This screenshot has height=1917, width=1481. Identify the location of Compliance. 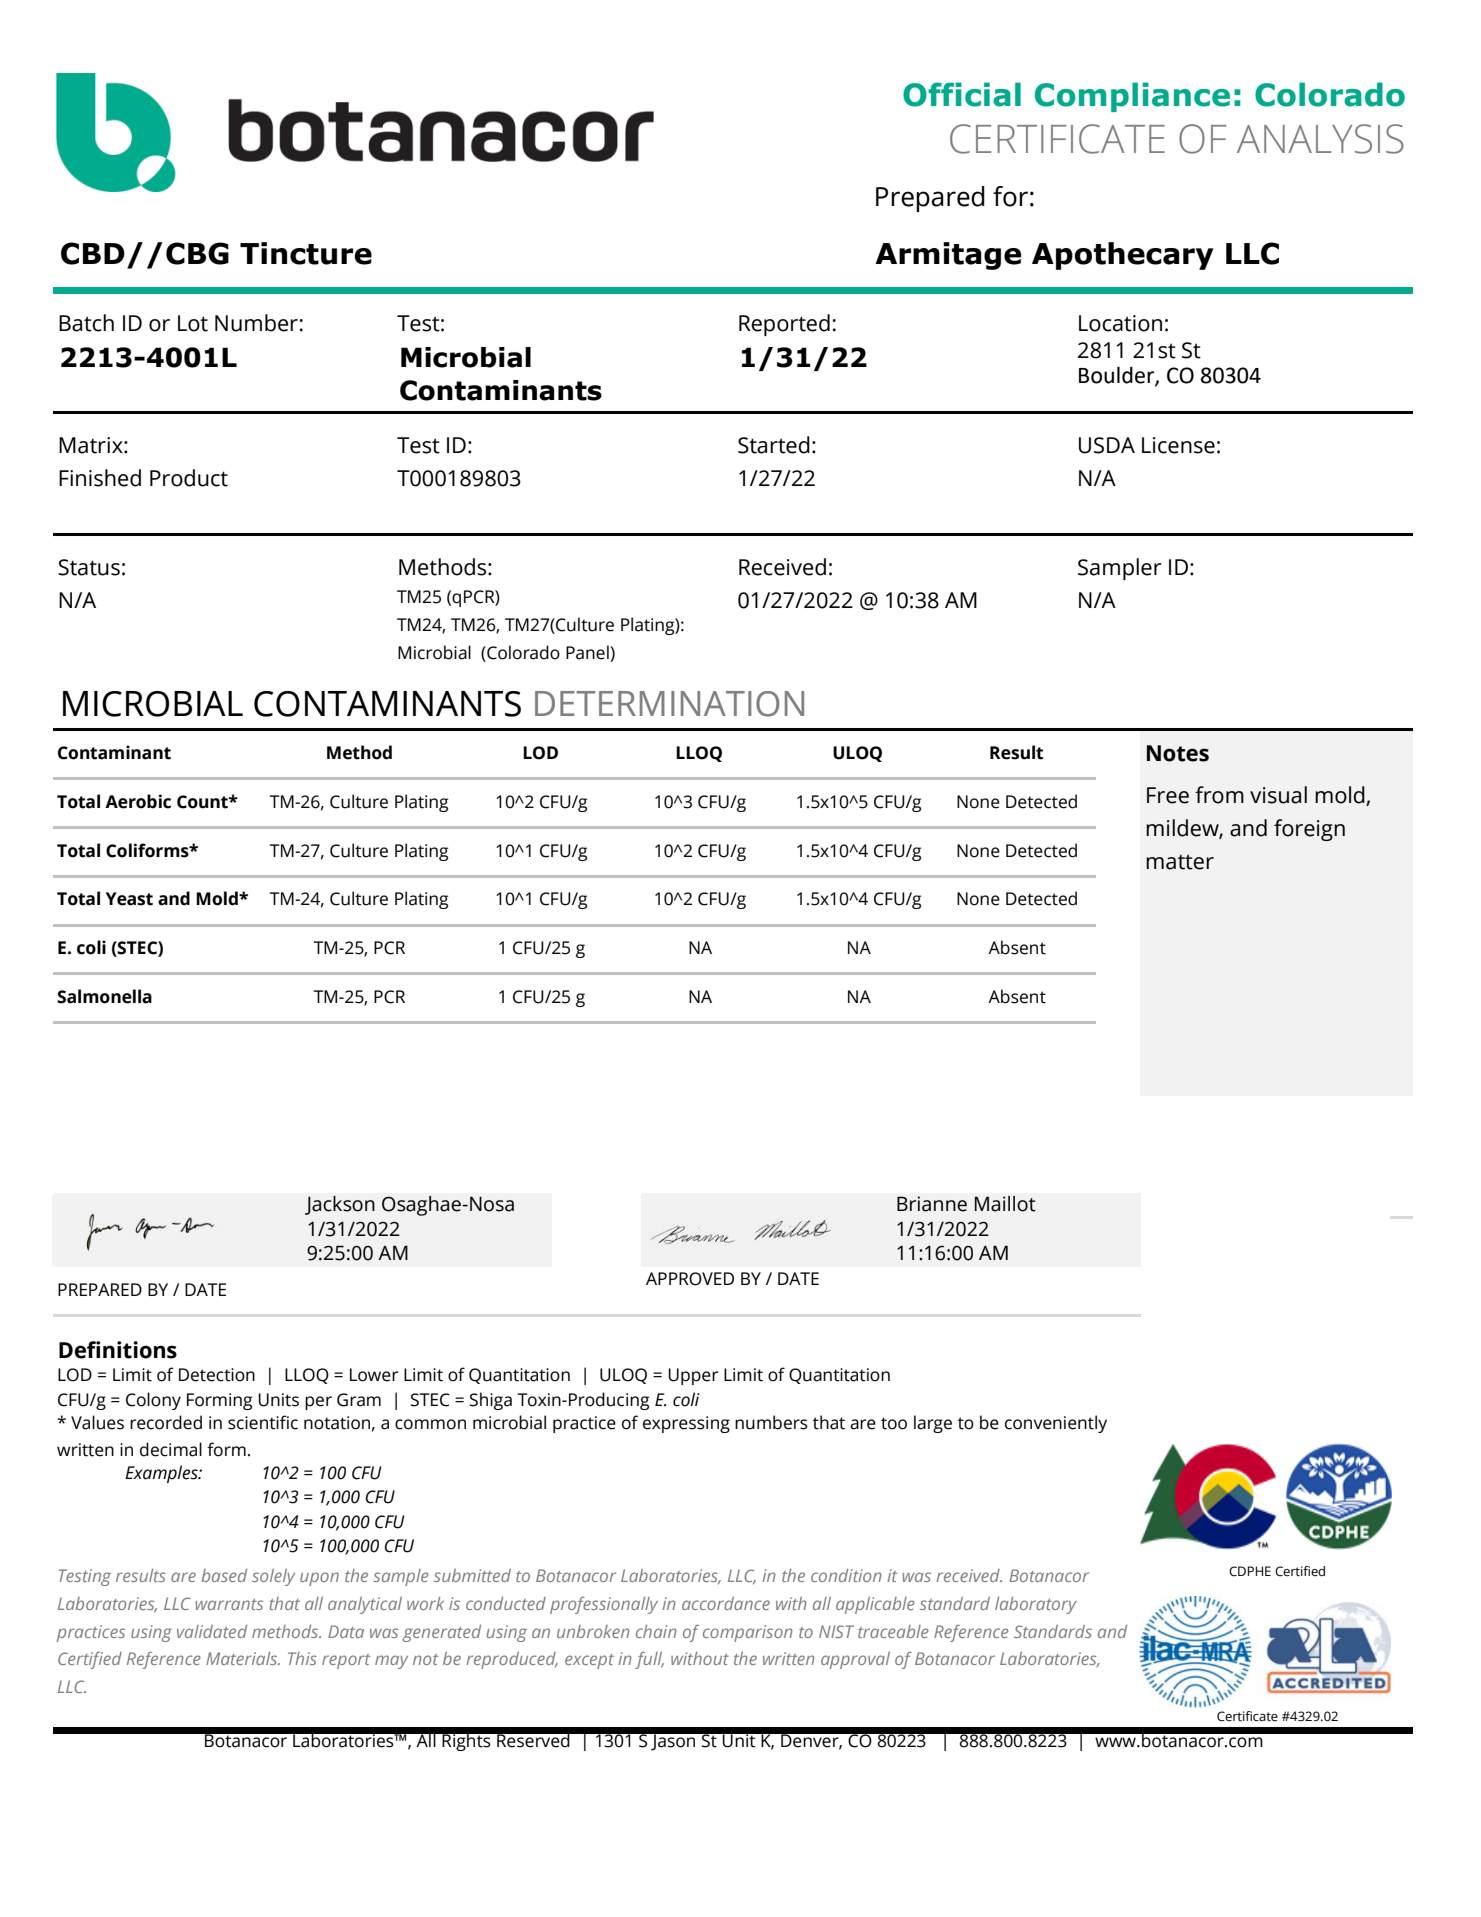
(1132, 97).
